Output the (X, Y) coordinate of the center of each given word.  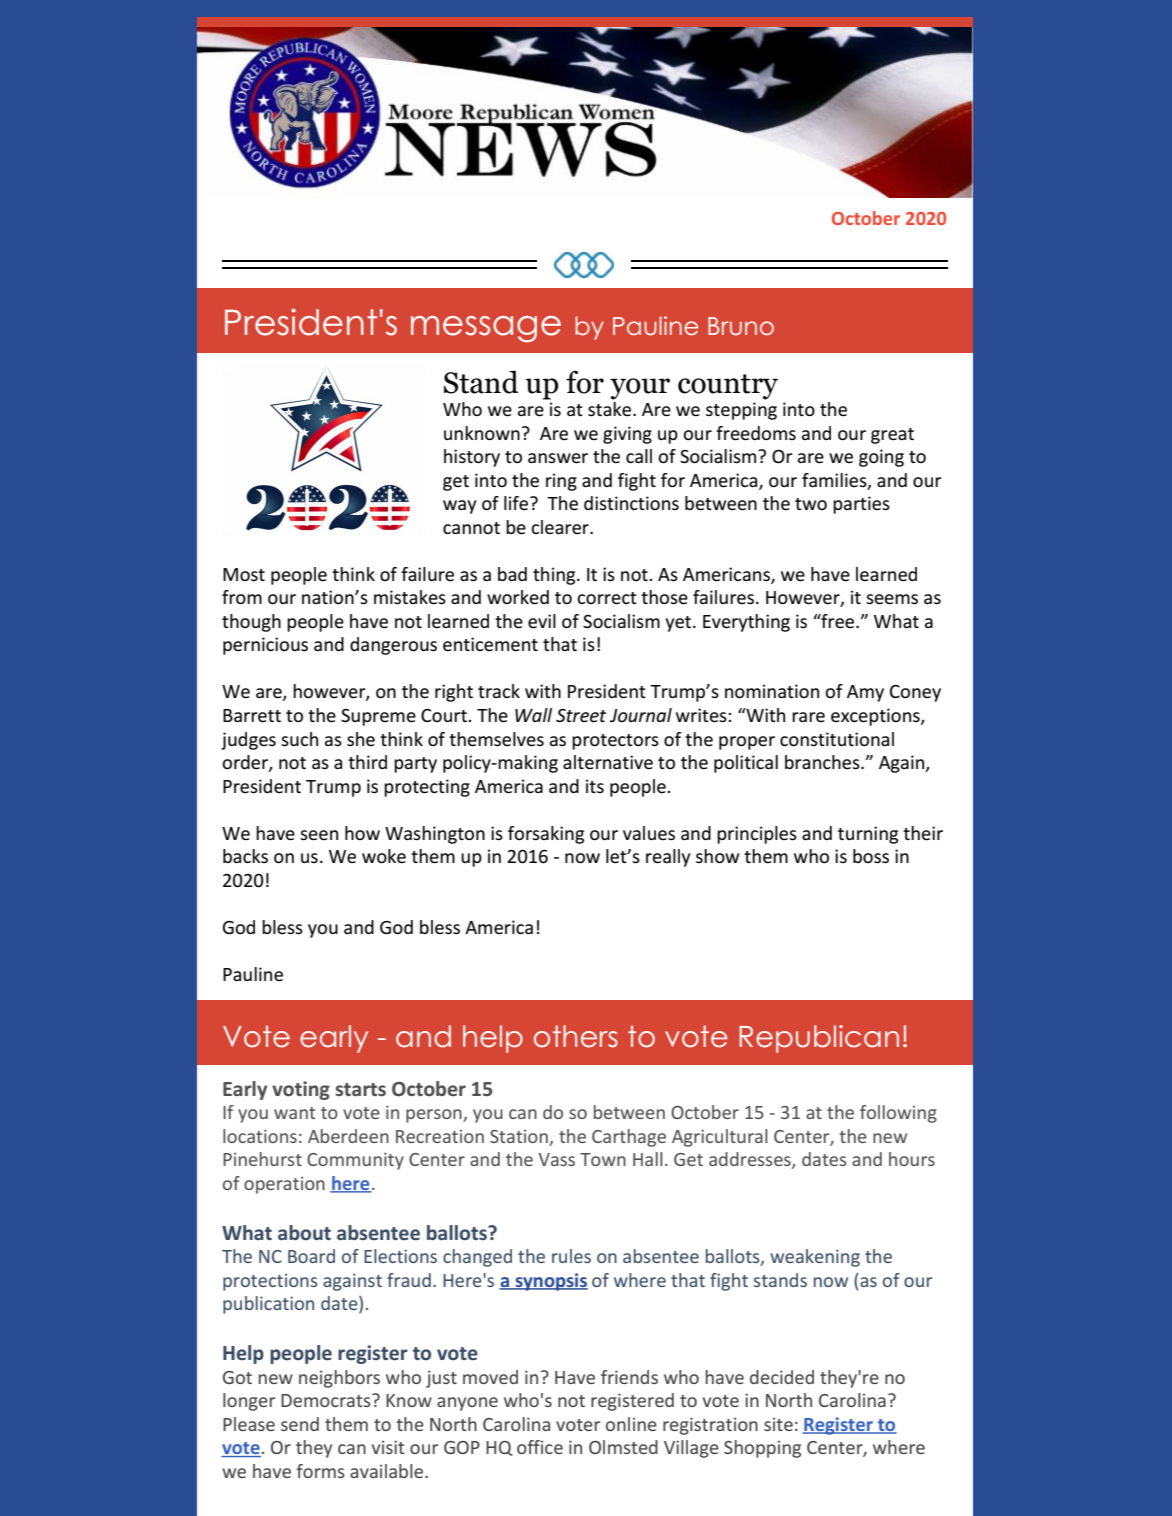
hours (912, 1159)
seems (892, 599)
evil (542, 621)
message (486, 329)
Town (603, 1159)
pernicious (265, 646)
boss (871, 856)
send (300, 1424)
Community (355, 1161)
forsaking (546, 835)
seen (319, 835)
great (892, 436)
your (640, 389)
